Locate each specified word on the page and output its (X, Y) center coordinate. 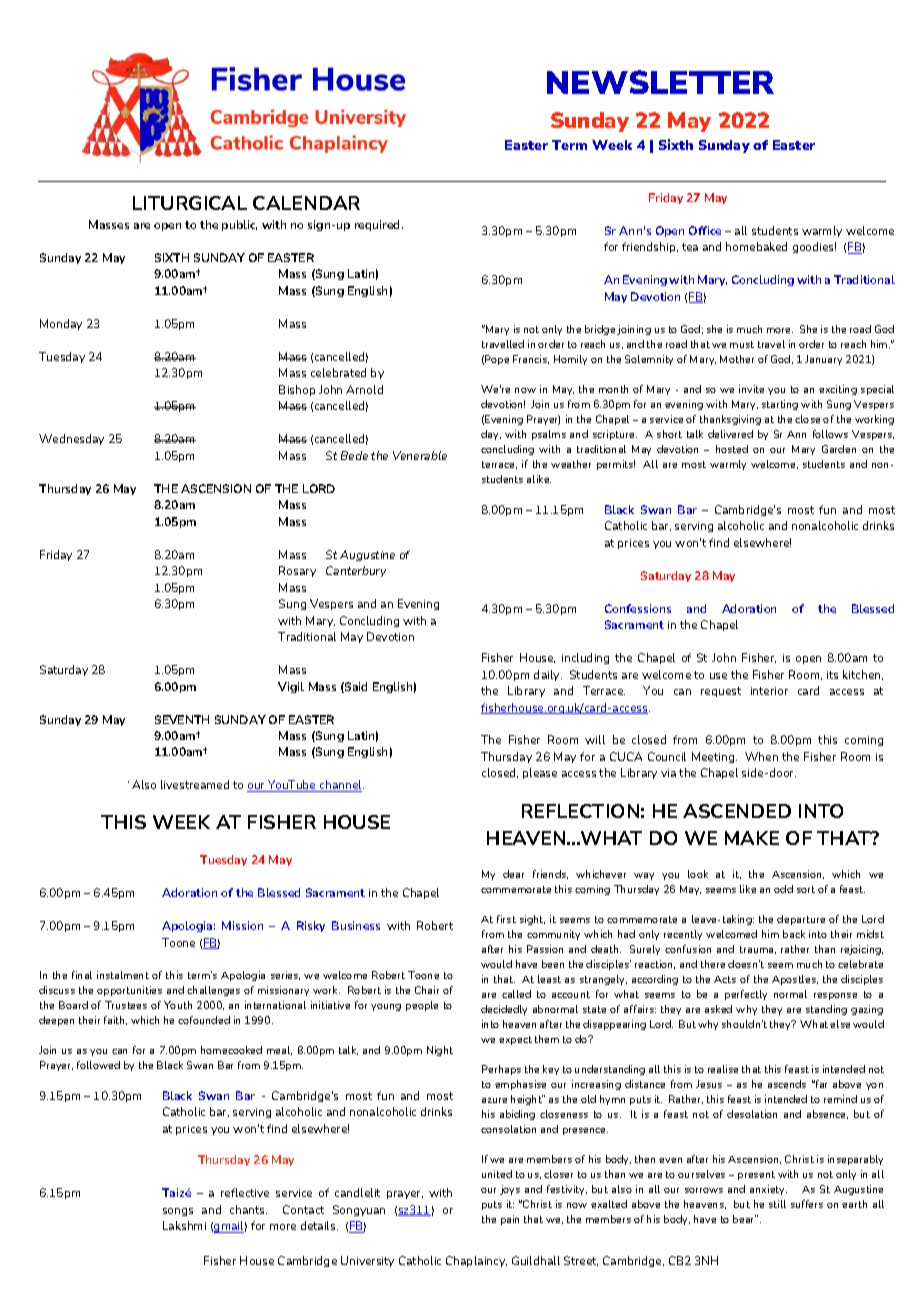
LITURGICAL (190, 203)
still (777, 1204)
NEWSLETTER (660, 82)
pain (510, 1220)
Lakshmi (184, 1225)
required (379, 225)
